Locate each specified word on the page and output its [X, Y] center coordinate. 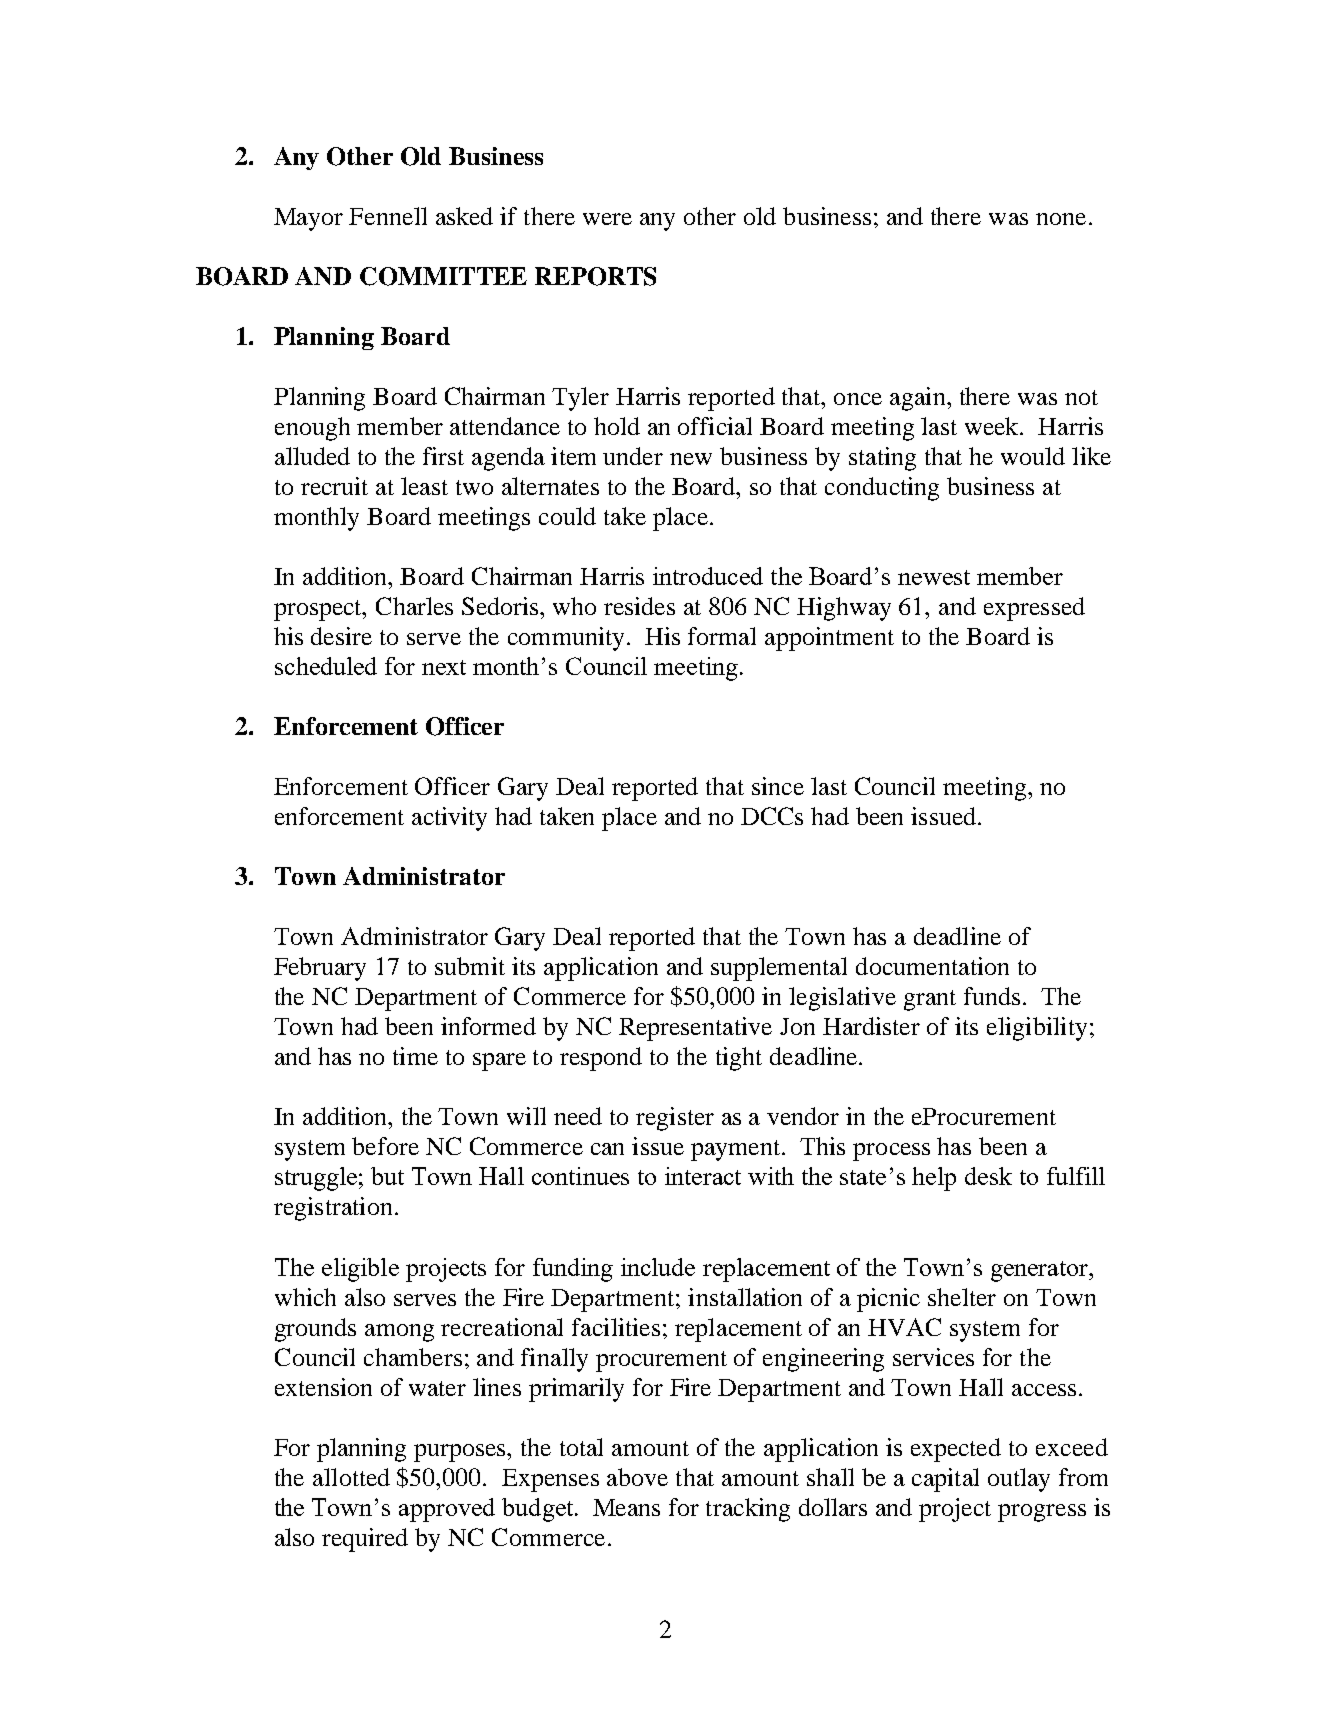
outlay [1019, 1480]
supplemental [779, 969]
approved [447, 1510]
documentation [932, 966]
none [1061, 219]
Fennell [388, 216]
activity [449, 819]
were [607, 219]
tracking [748, 1510]
